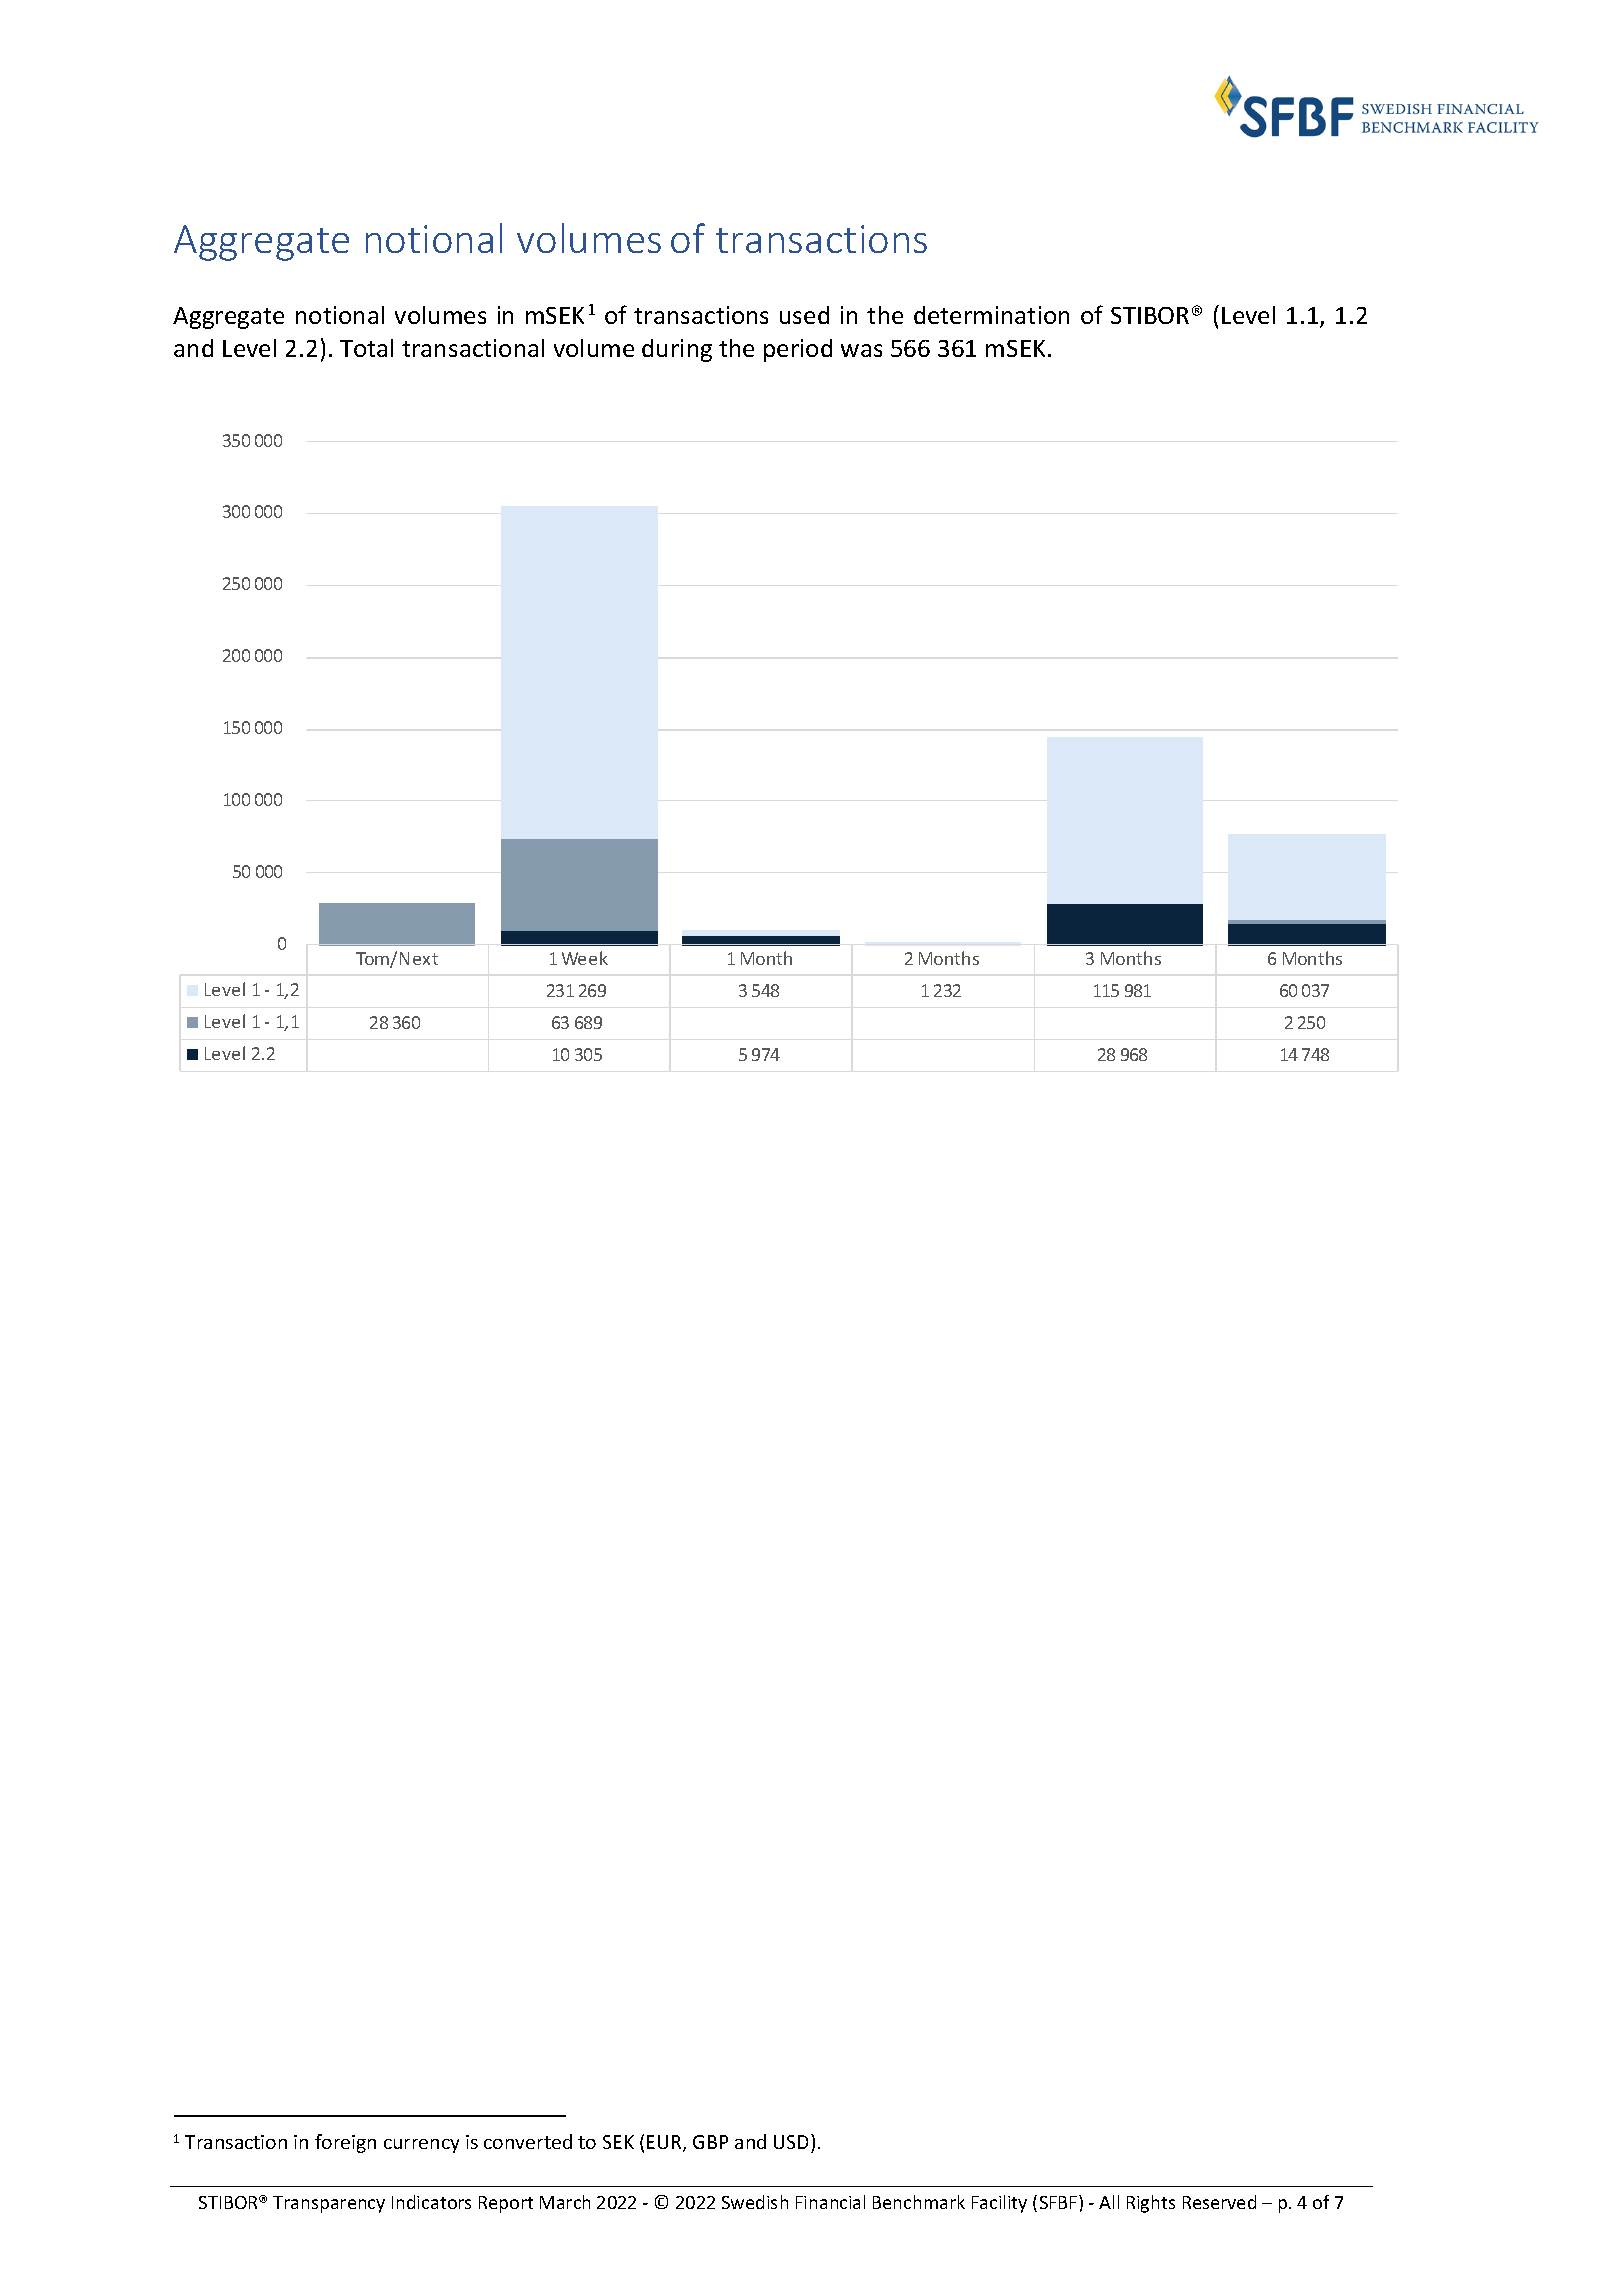  I want to click on Swedish, so click(755, 2202).
